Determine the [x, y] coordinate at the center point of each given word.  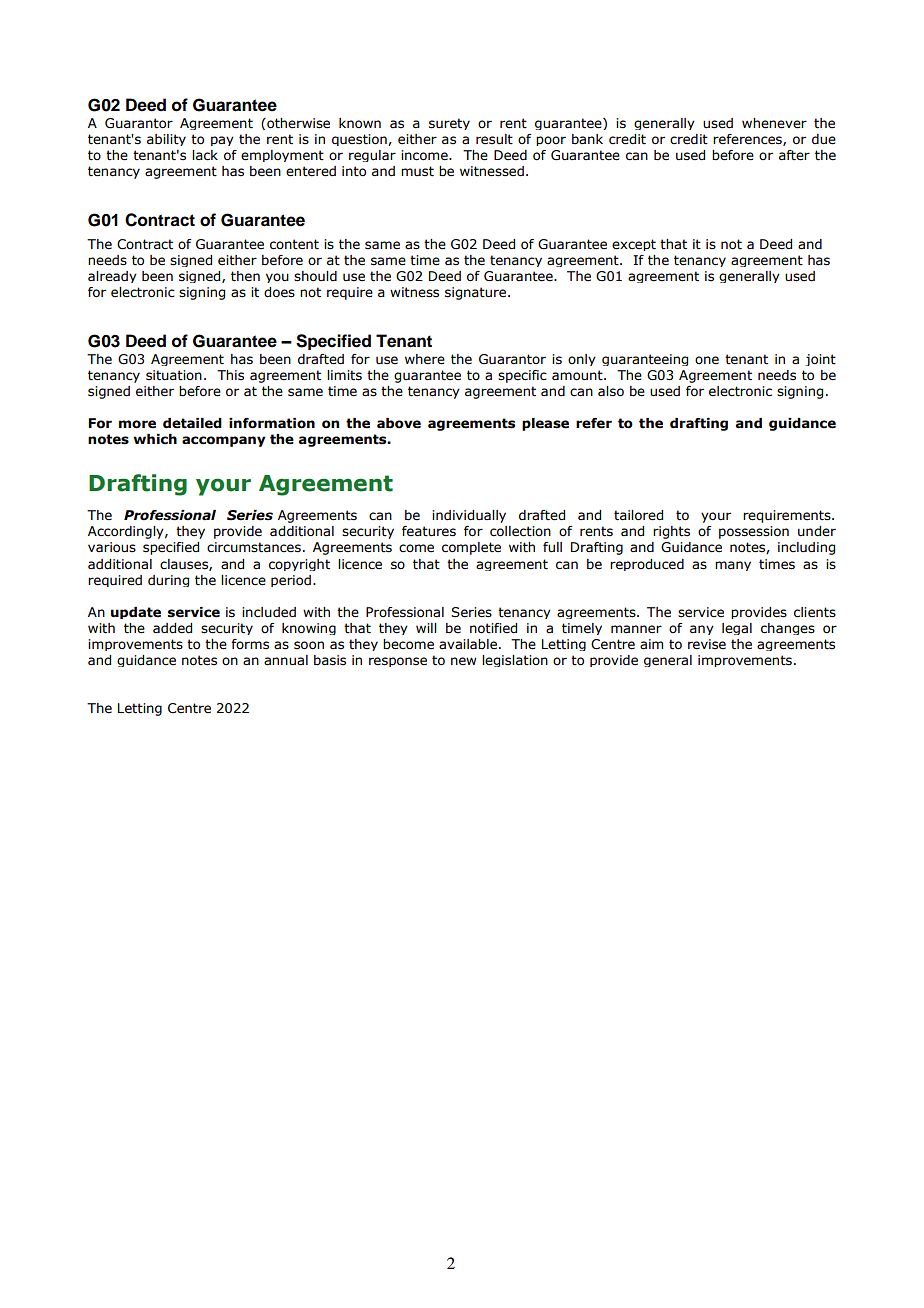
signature [477, 293]
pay [222, 141]
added [172, 628]
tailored [638, 515]
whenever [774, 123]
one [707, 360]
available [468, 644]
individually [469, 516]
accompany [224, 441]
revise [707, 644]
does [279, 292]
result [494, 139]
